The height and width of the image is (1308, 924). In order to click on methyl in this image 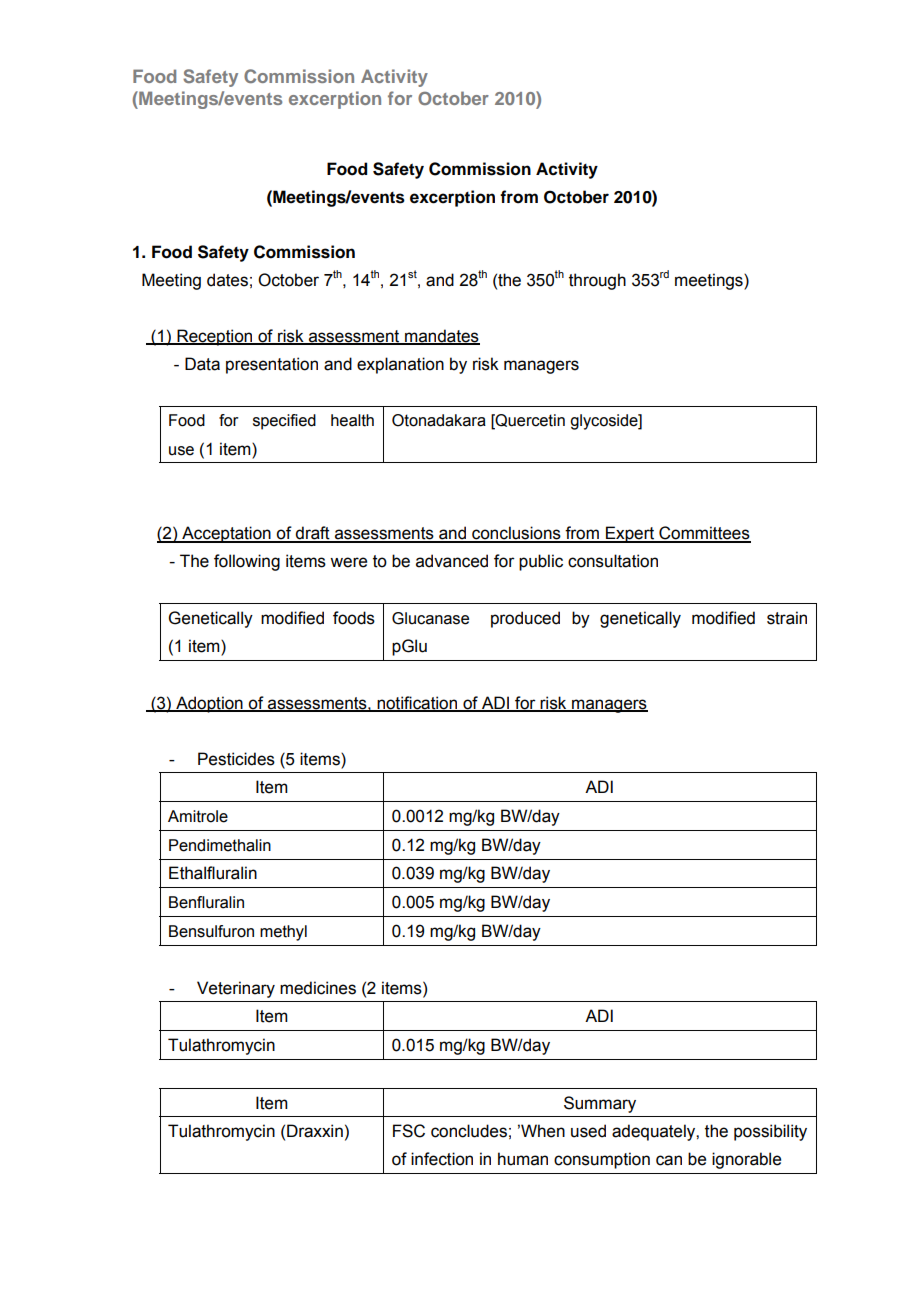, I will do `click(283, 933)`.
